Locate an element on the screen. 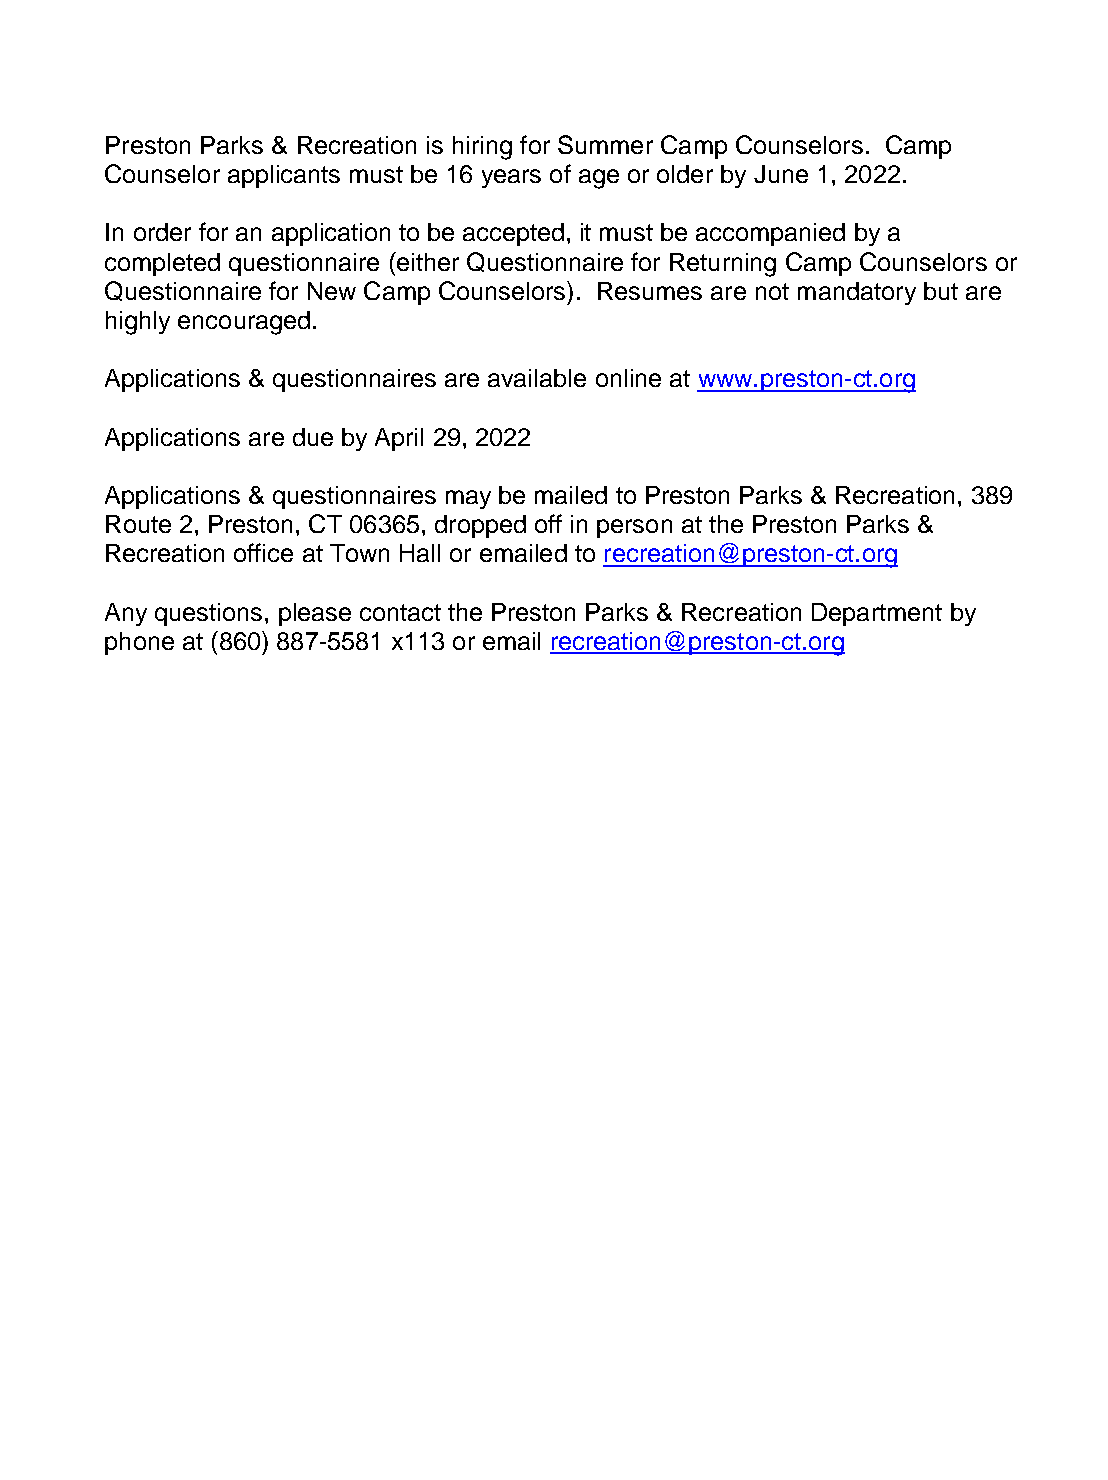 Image resolution: width=1108 pixels, height=1480 pixels. person is located at coordinates (634, 528).
